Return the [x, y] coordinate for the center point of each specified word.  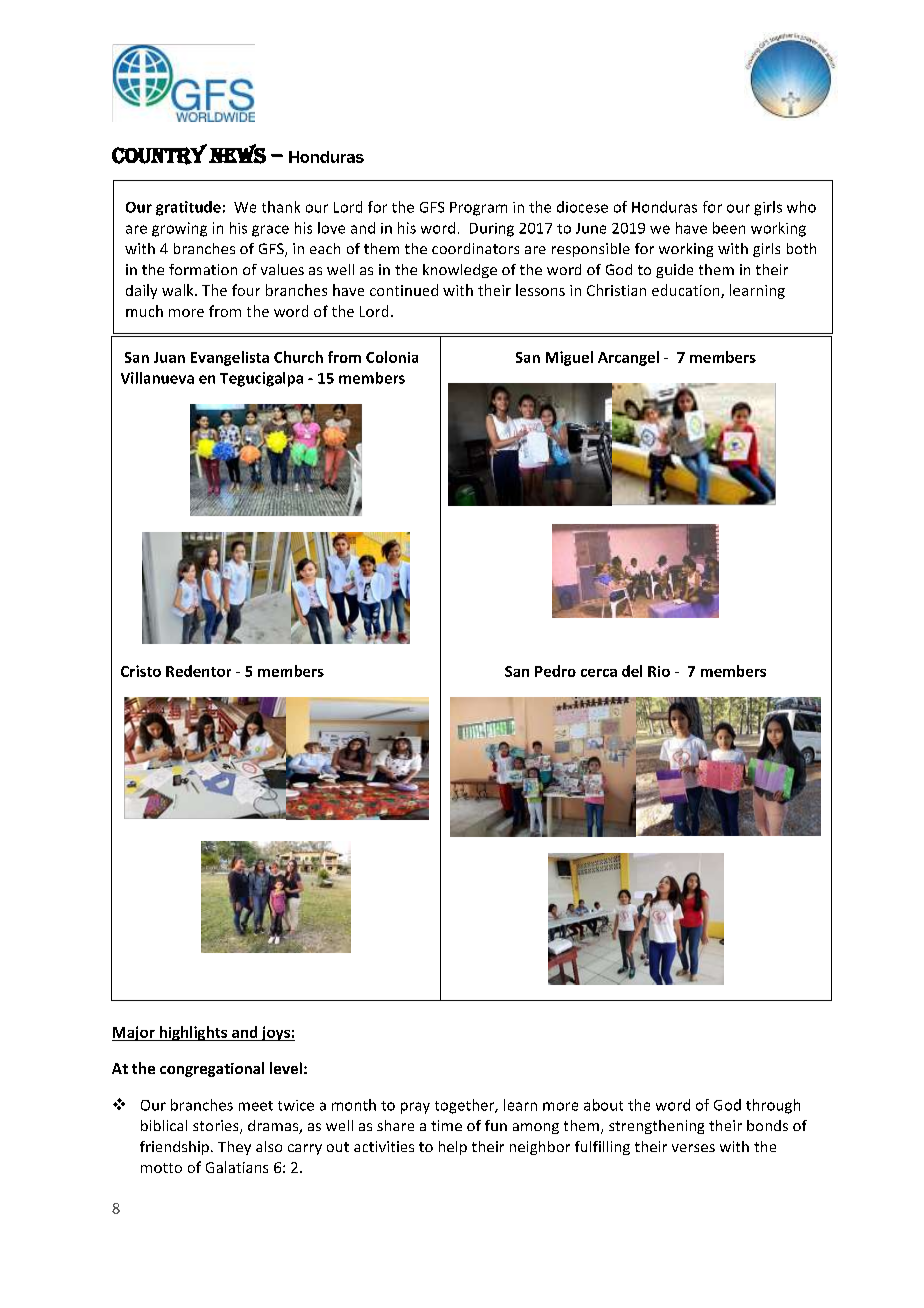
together [466, 1106]
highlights [193, 1033]
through [773, 1106]
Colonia [392, 357]
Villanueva [157, 378]
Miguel [569, 358]
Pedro [555, 671]
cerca [599, 673]
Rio [659, 671]
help [453, 1148]
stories [217, 1127]
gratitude [188, 208]
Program [478, 209]
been [729, 228]
